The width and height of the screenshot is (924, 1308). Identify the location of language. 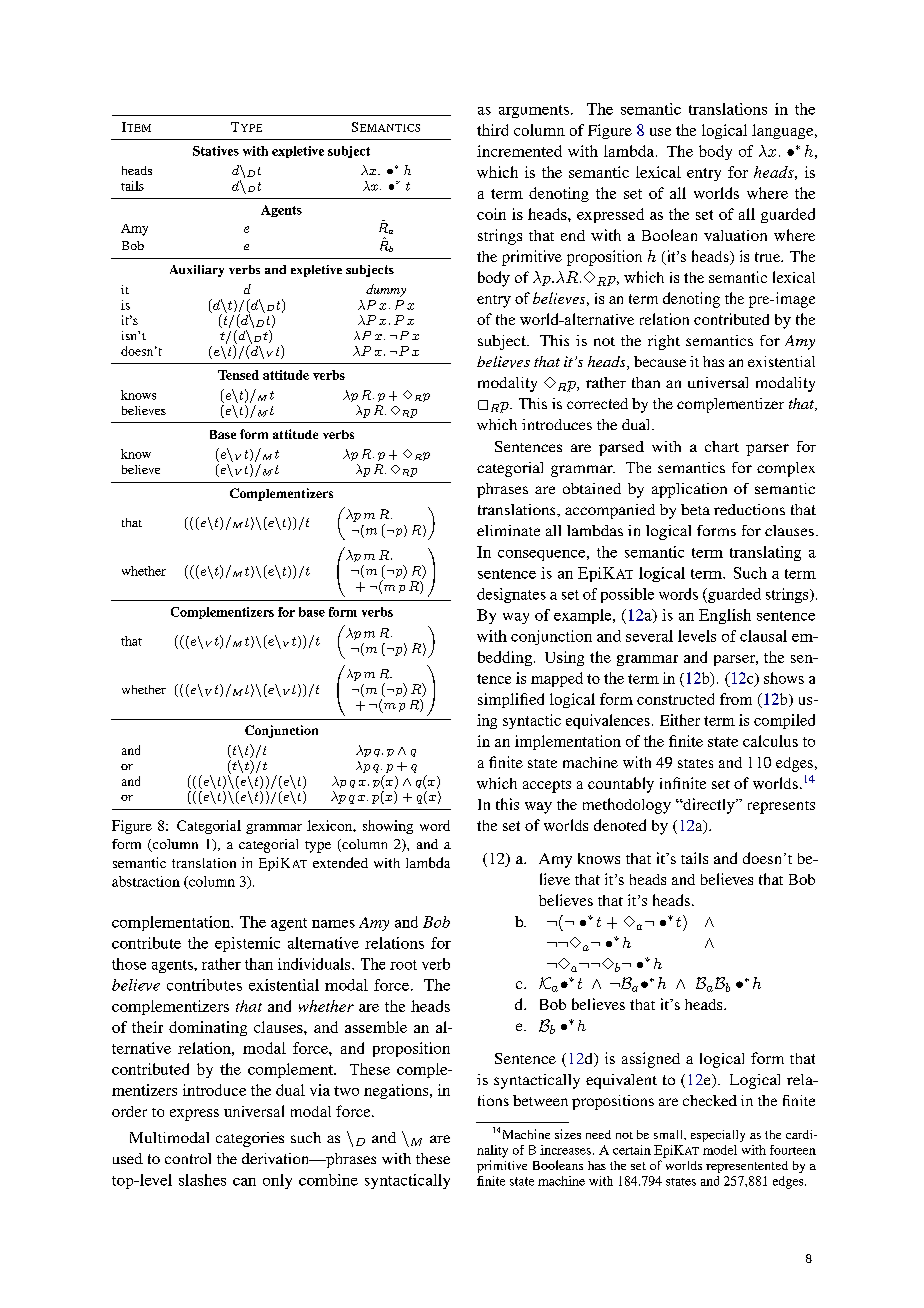
(784, 131).
